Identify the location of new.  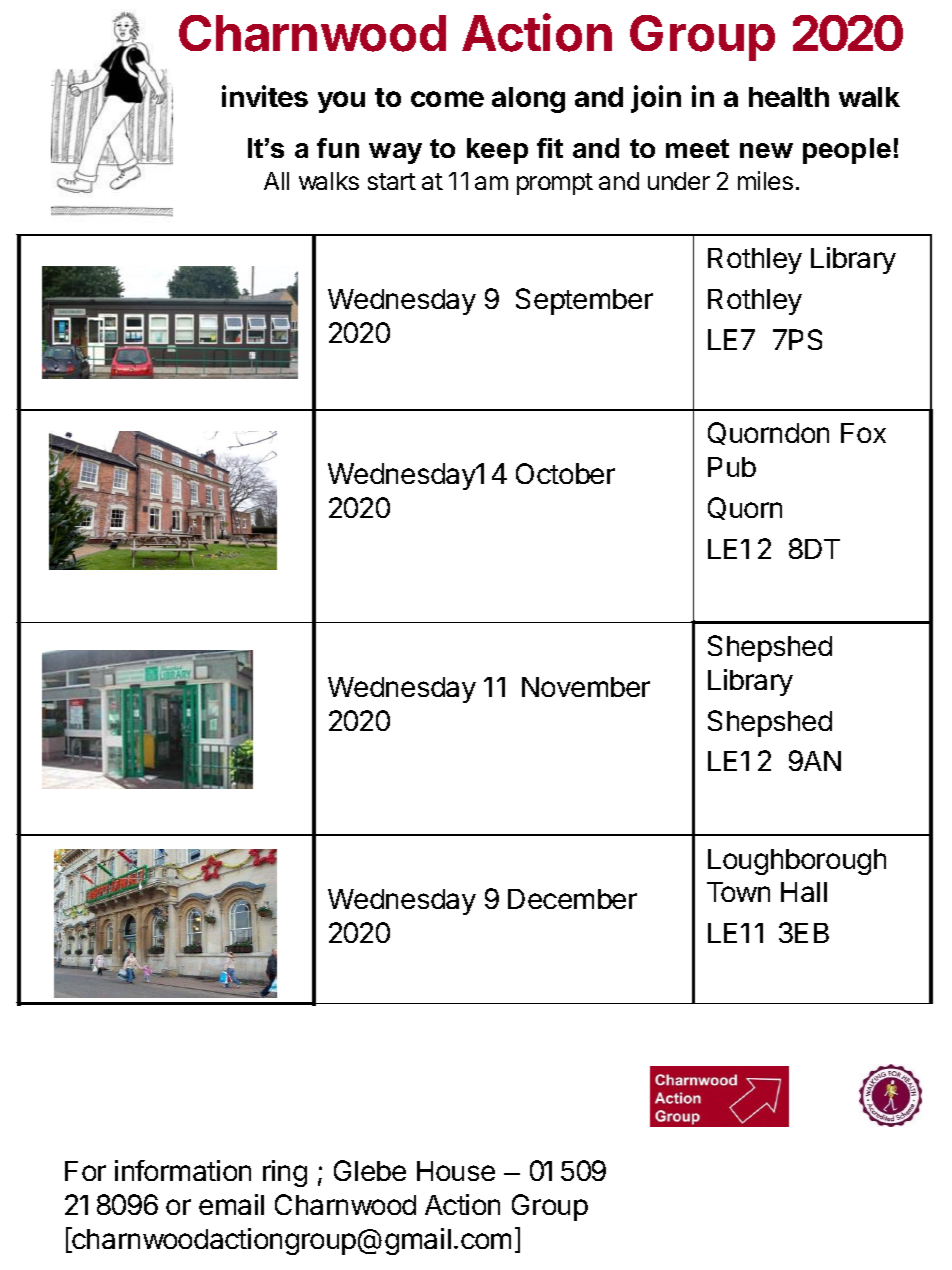
(766, 150).
